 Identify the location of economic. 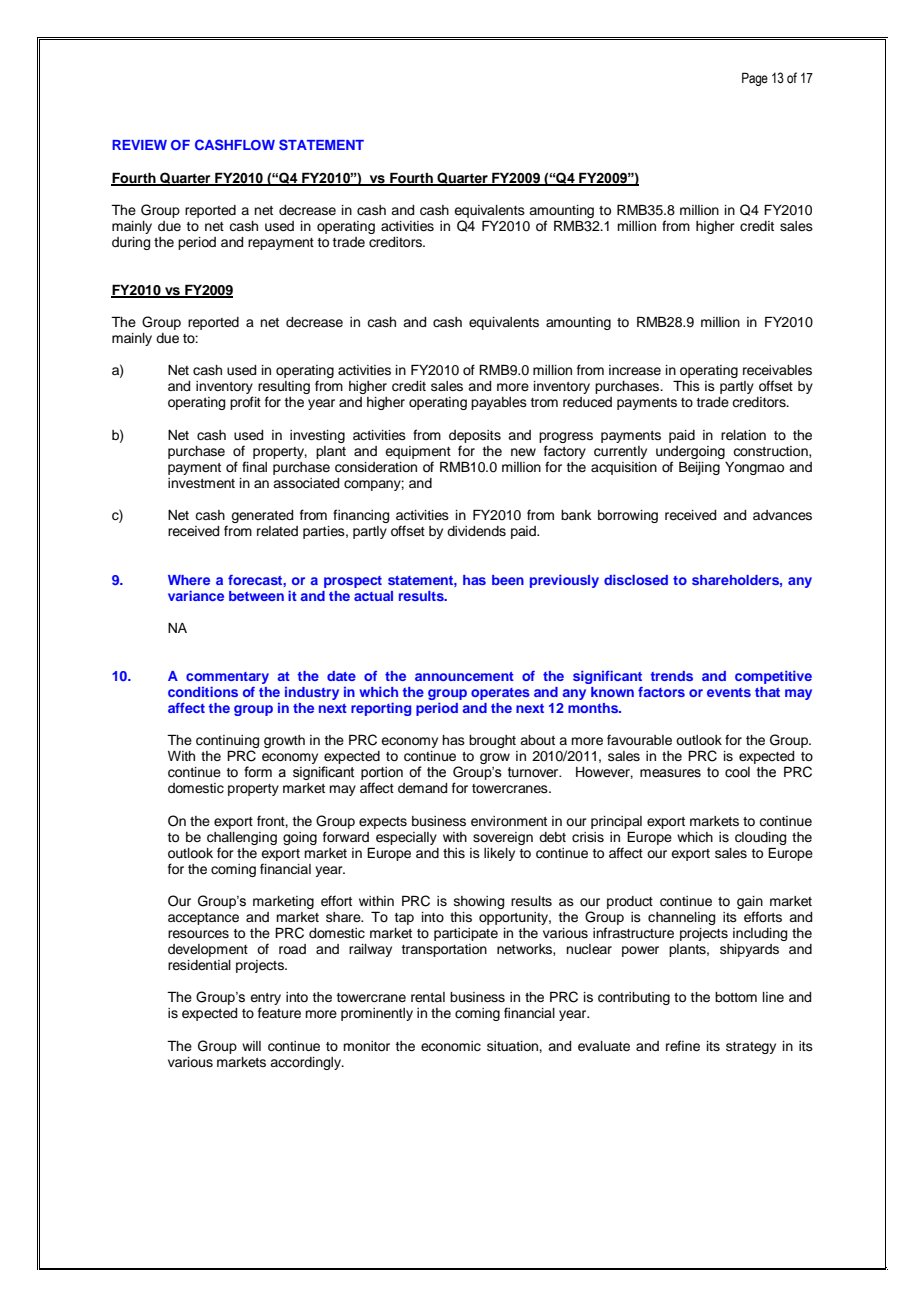
(451, 1046).
